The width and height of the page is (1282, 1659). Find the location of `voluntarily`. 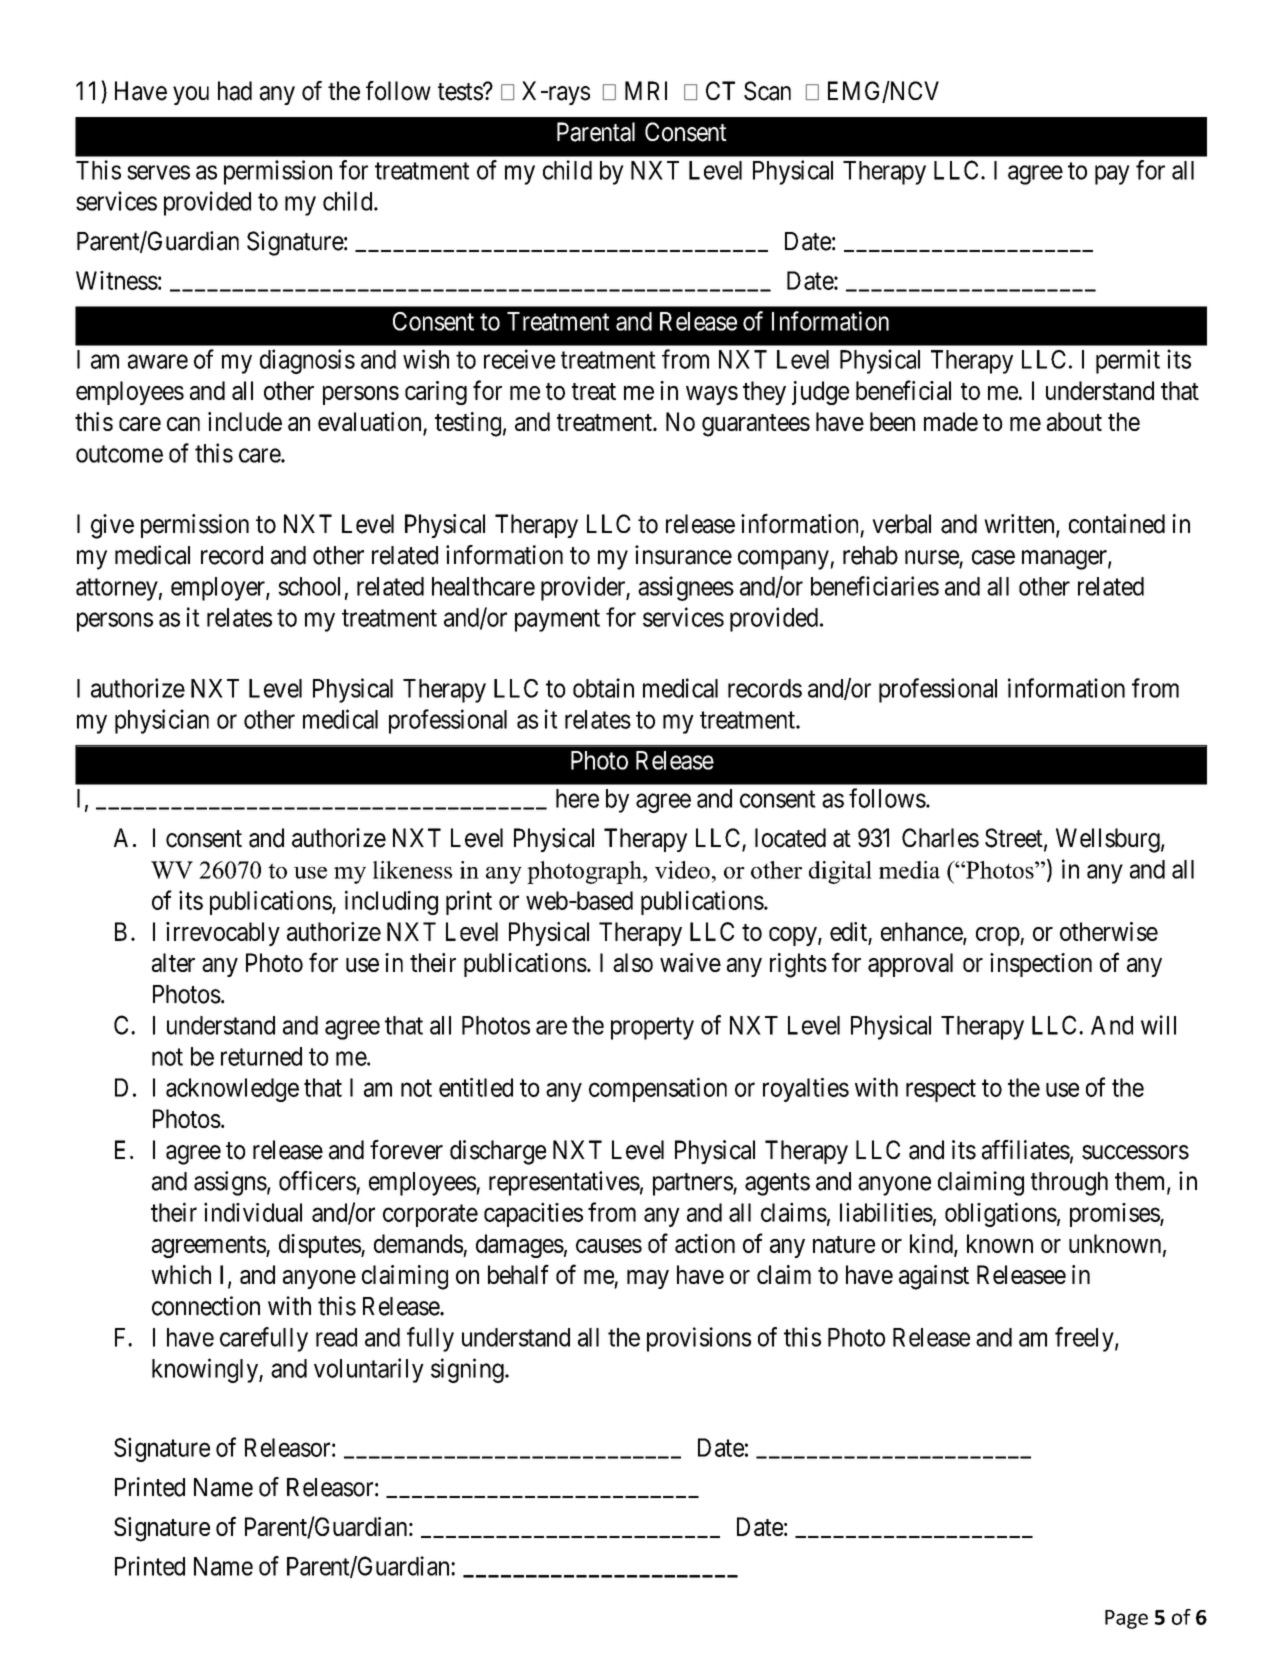

voluntarily is located at coordinates (369, 1370).
